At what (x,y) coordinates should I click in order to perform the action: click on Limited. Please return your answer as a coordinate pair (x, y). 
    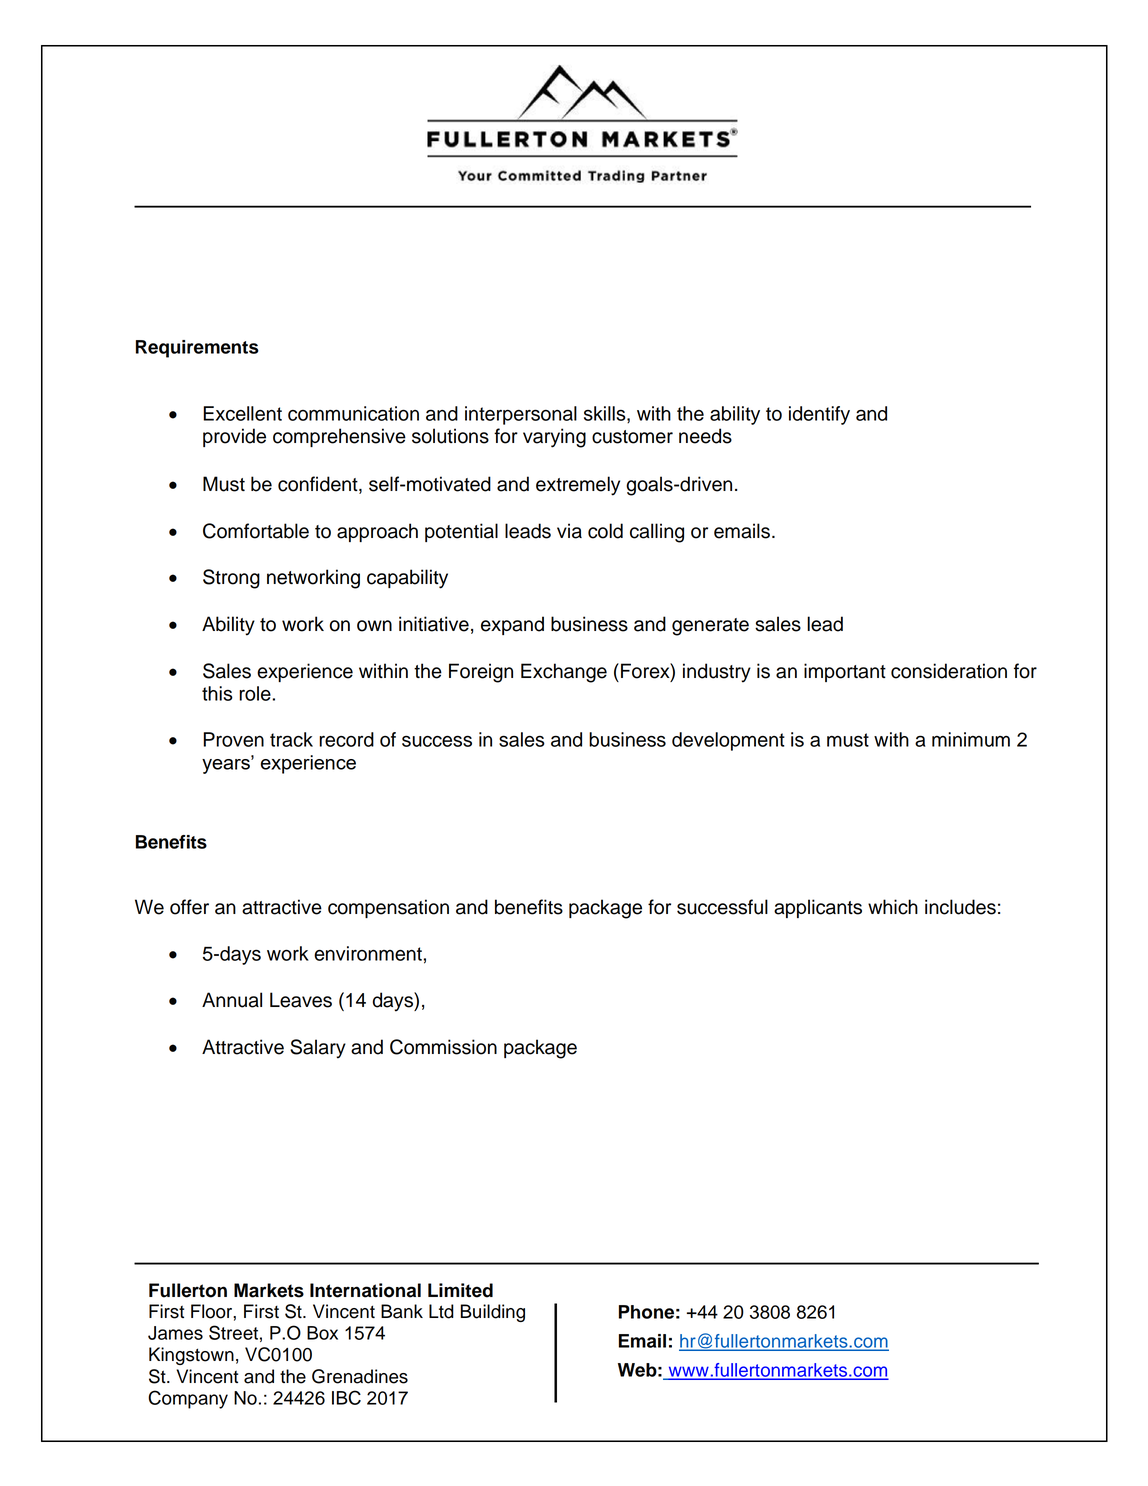
    Looking at the image, I should click on (460, 1290).
